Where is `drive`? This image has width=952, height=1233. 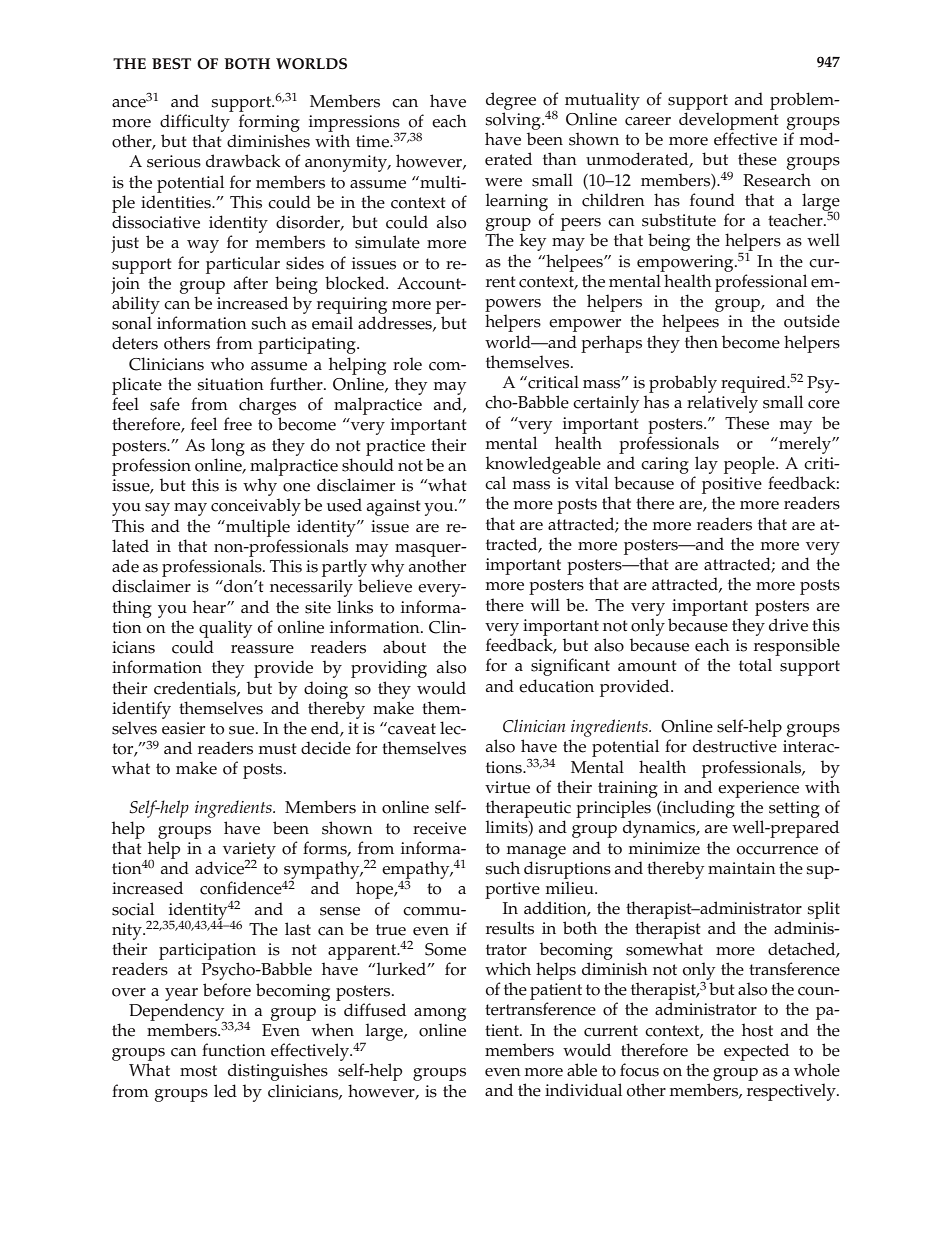
drive is located at coordinates (788, 625).
